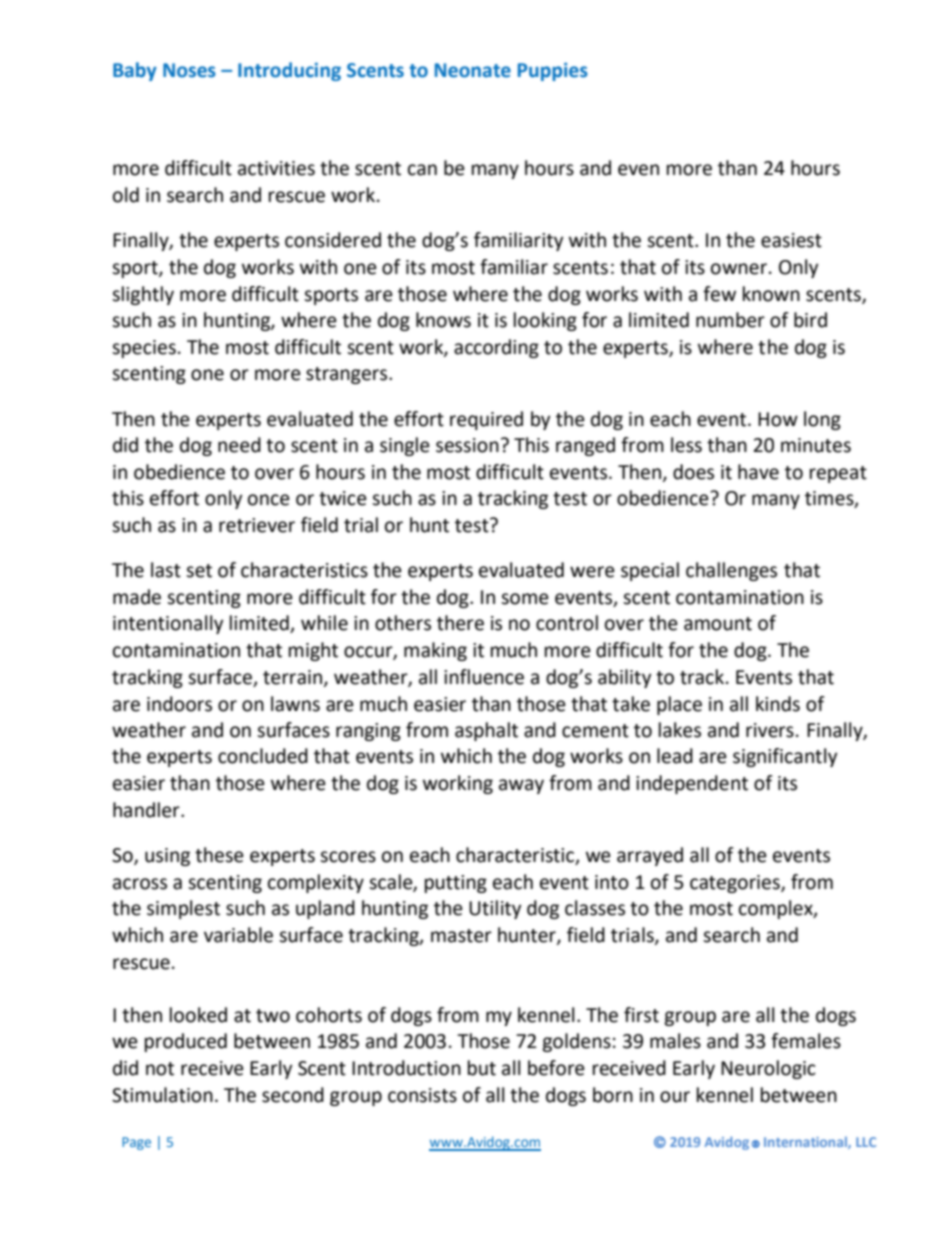 This screenshot has height=1233, width=952. What do you see at coordinates (162, 1095) in the screenshot?
I see `Stimulation` at bounding box center [162, 1095].
